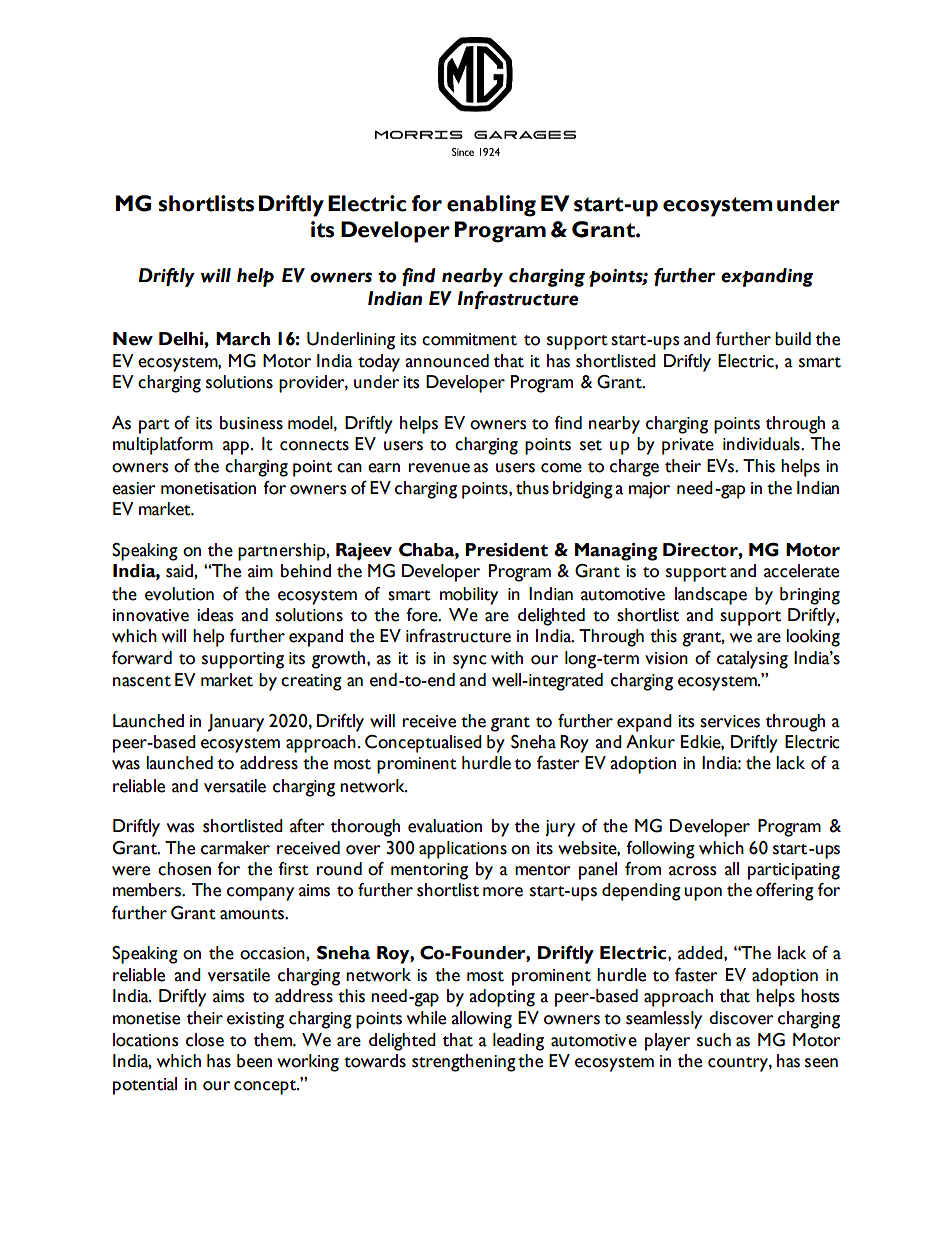 Image resolution: width=952 pixels, height=1233 pixels. Describe the element at coordinates (649, 490) in the page. I see `major` at that location.
